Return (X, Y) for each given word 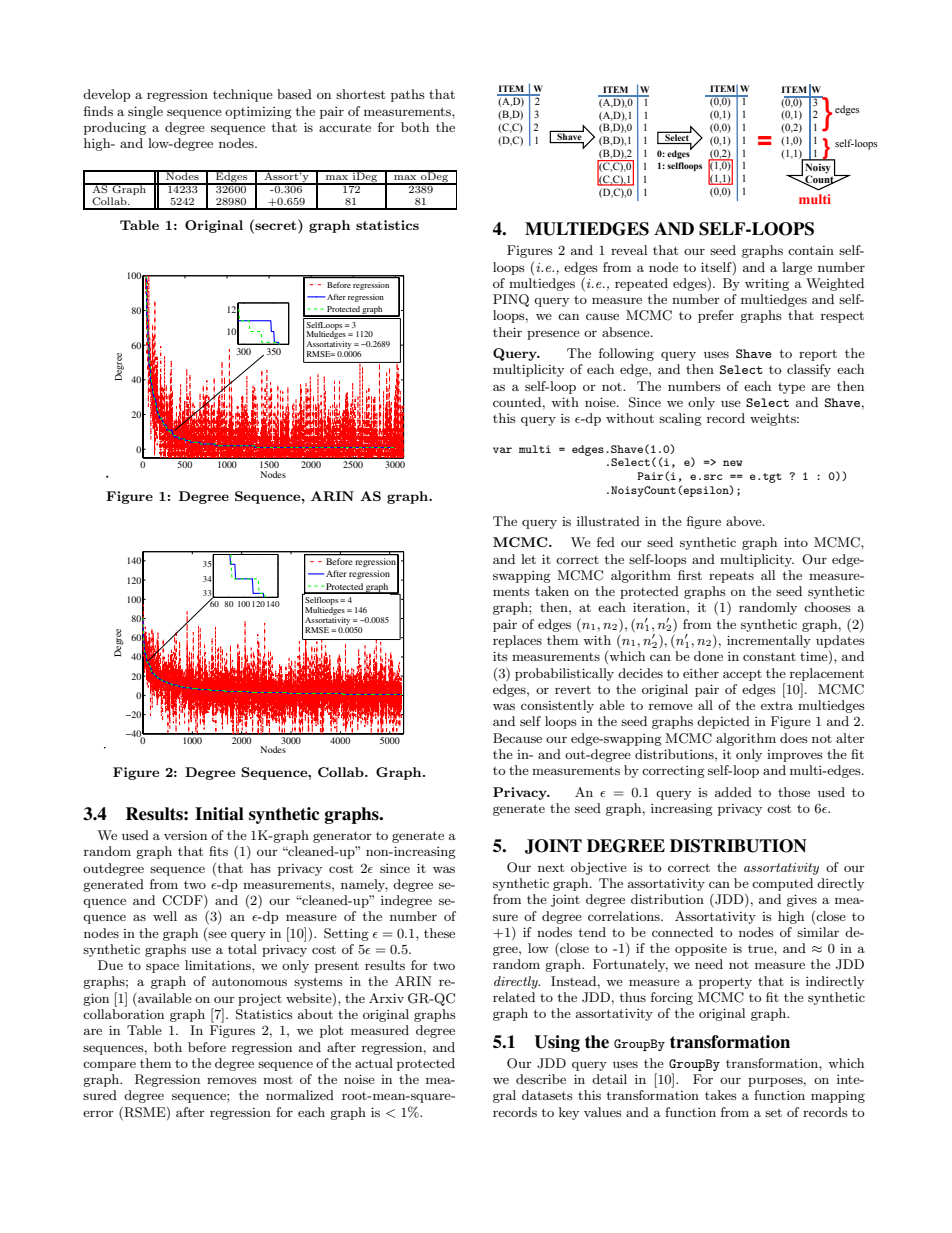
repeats (731, 577)
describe (541, 1079)
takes (721, 1095)
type (791, 388)
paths (408, 95)
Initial (219, 814)
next (551, 867)
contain (811, 250)
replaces (517, 641)
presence (553, 335)
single (145, 112)
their (507, 332)
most (278, 1080)
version (185, 835)
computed (782, 884)
